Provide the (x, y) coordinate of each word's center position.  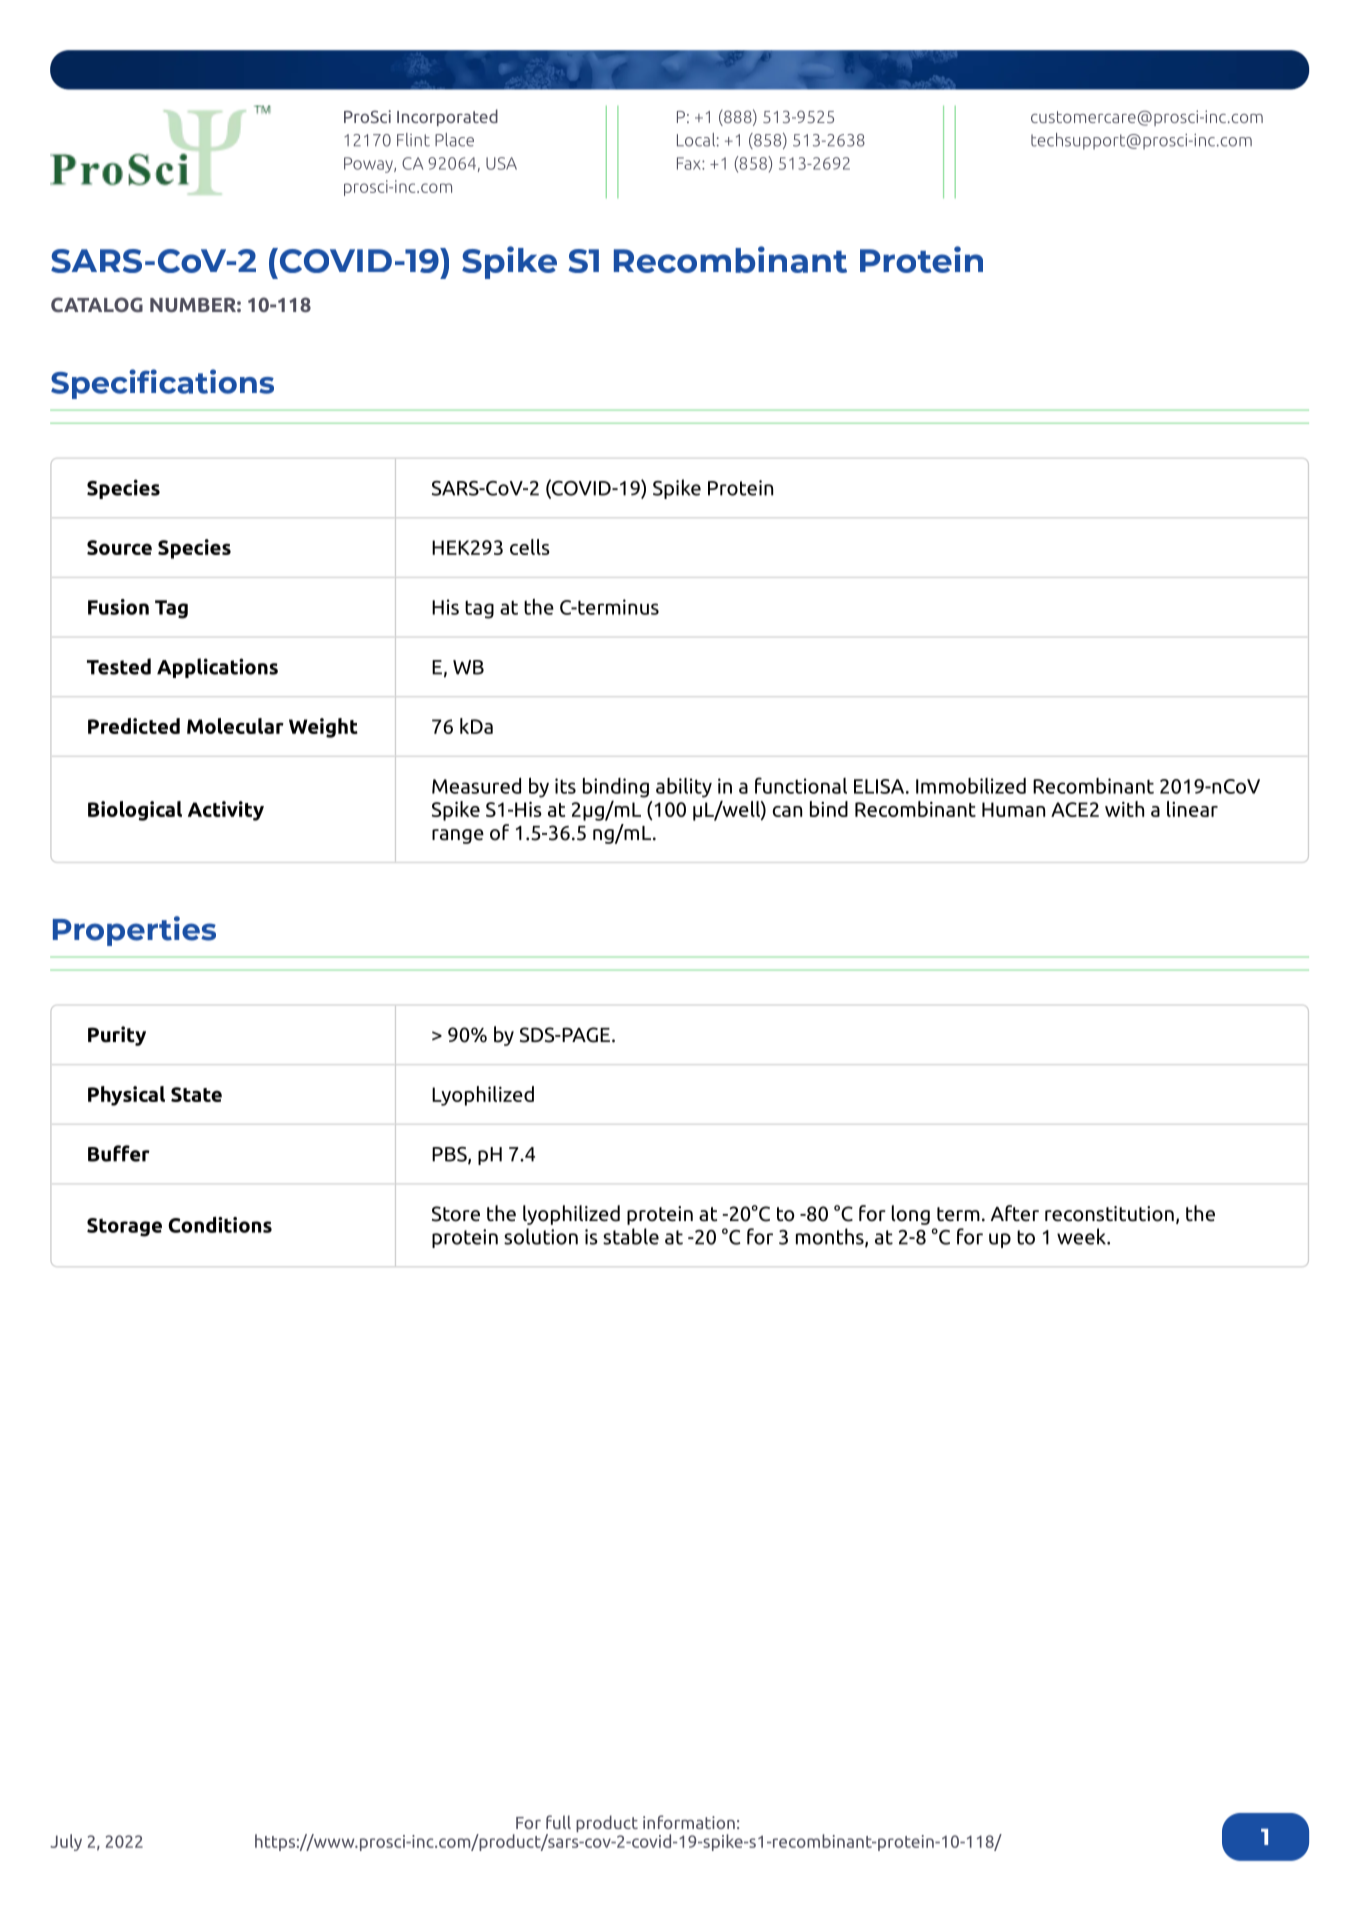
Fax (690, 163)
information (689, 1822)
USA (501, 163)
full (558, 1822)
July (66, 1842)
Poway (369, 165)
